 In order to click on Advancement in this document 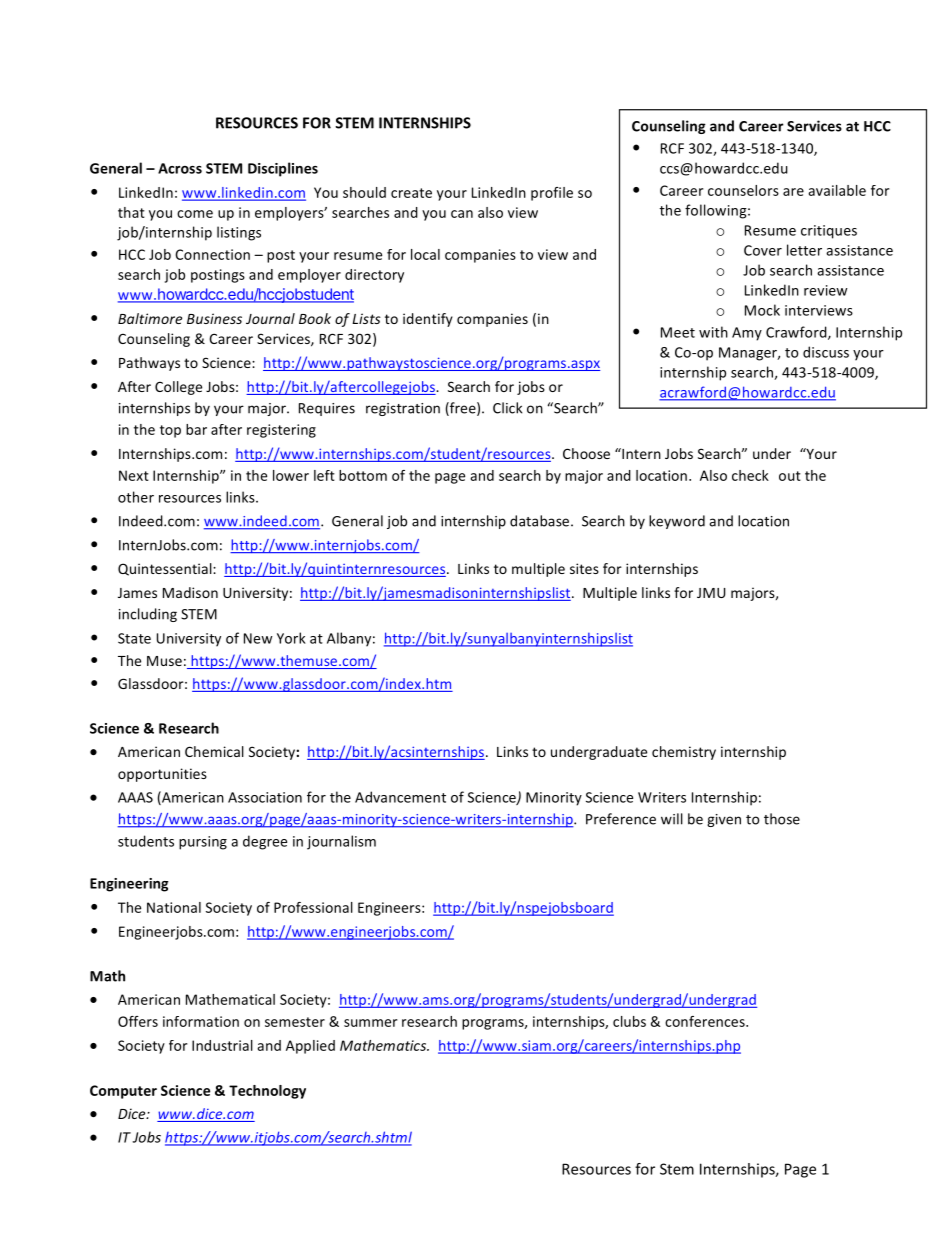, I will do `click(400, 797)`.
